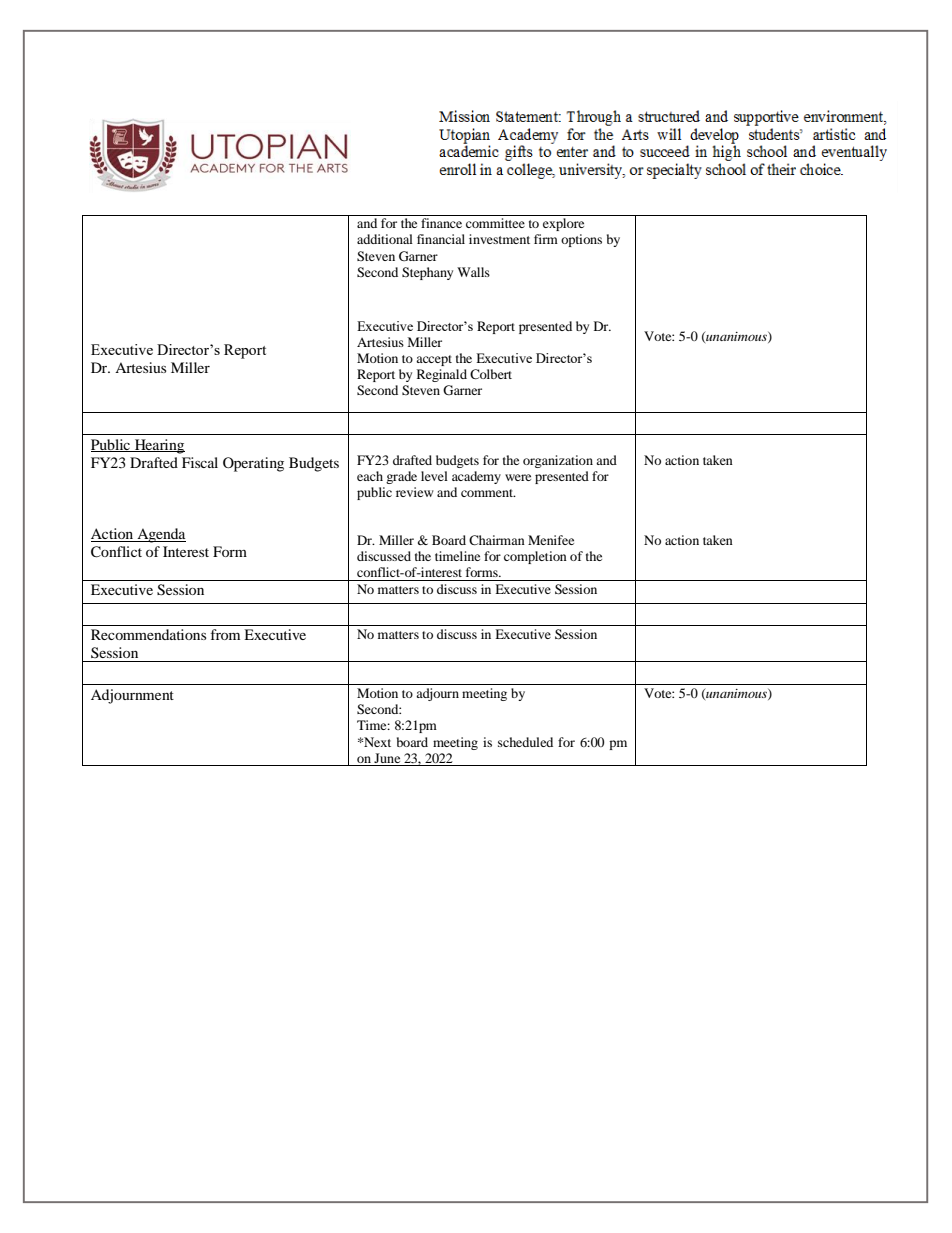 This screenshot has width=952, height=1233. Describe the element at coordinates (441, 239) in the screenshot. I see `financial` at that location.
